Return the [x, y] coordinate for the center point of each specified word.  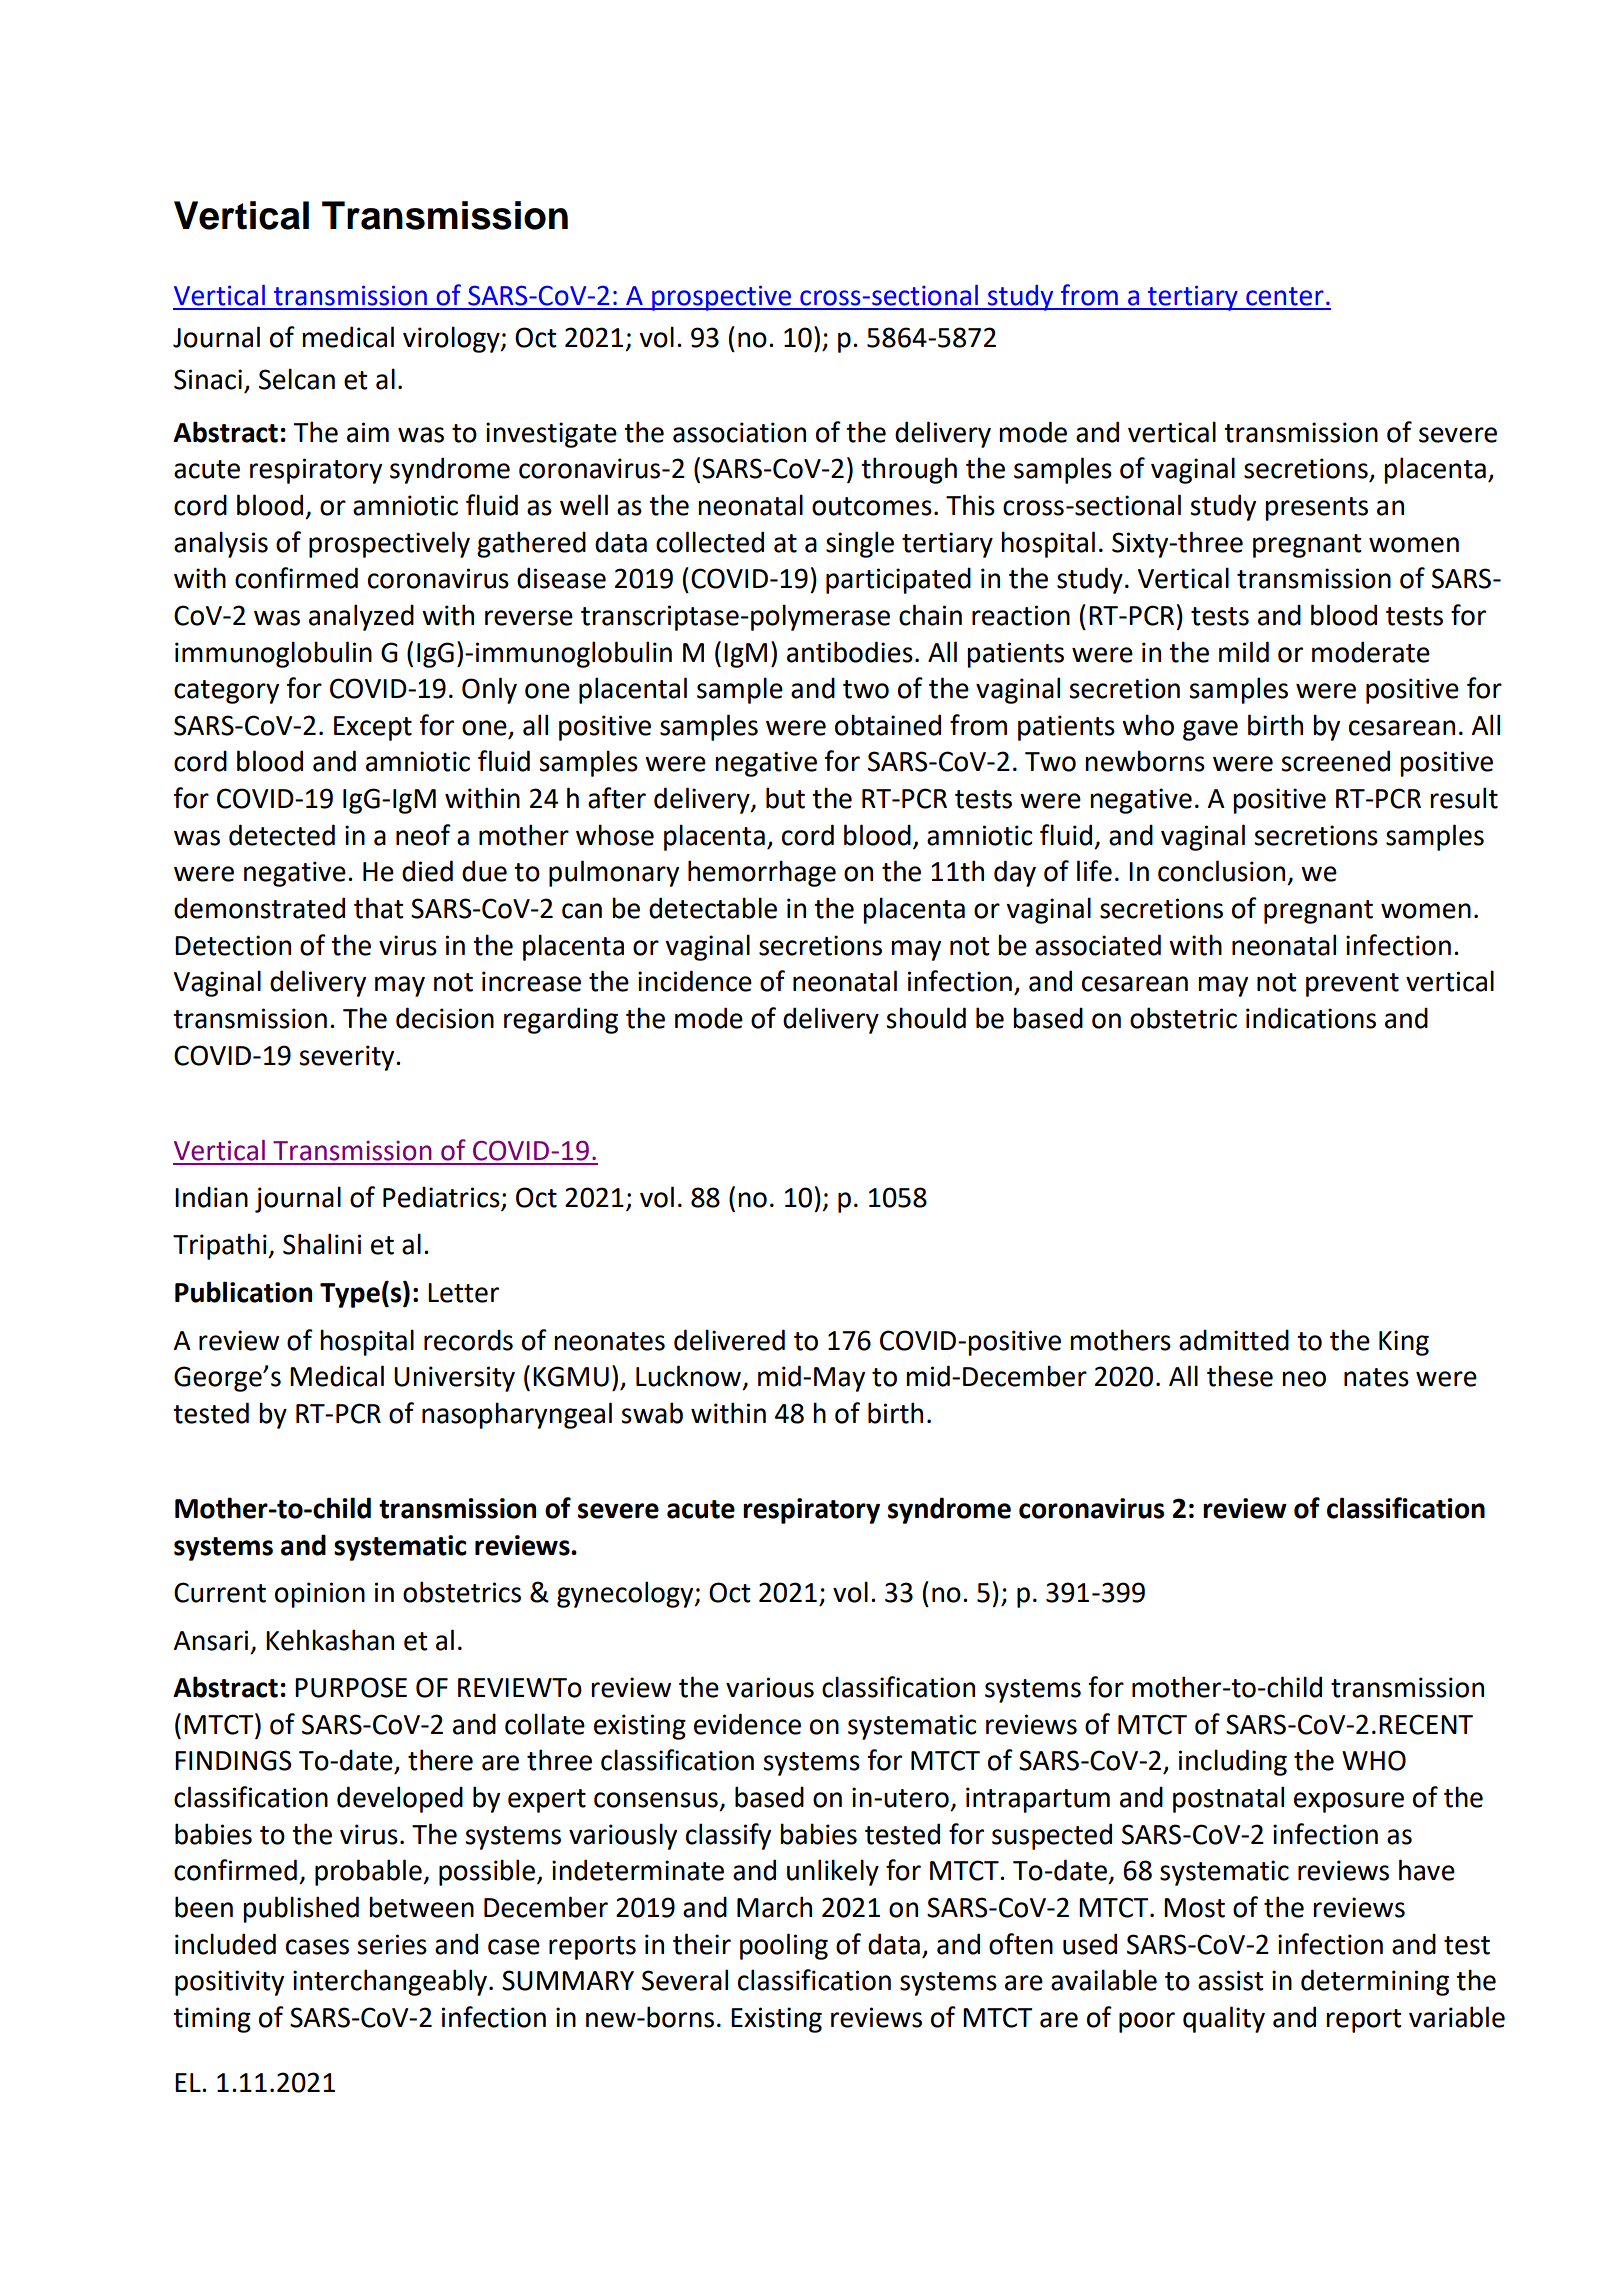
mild [1244, 652]
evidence [747, 1724]
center [1285, 296]
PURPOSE [351, 1687]
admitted [1234, 1340]
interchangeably [391, 1982]
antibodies [850, 652]
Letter [463, 1293]
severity [348, 1058]
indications [1311, 1018]
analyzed [361, 617]
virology [452, 339]
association [739, 432]
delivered [729, 1340]
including [1233, 1762]
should [926, 1018]
